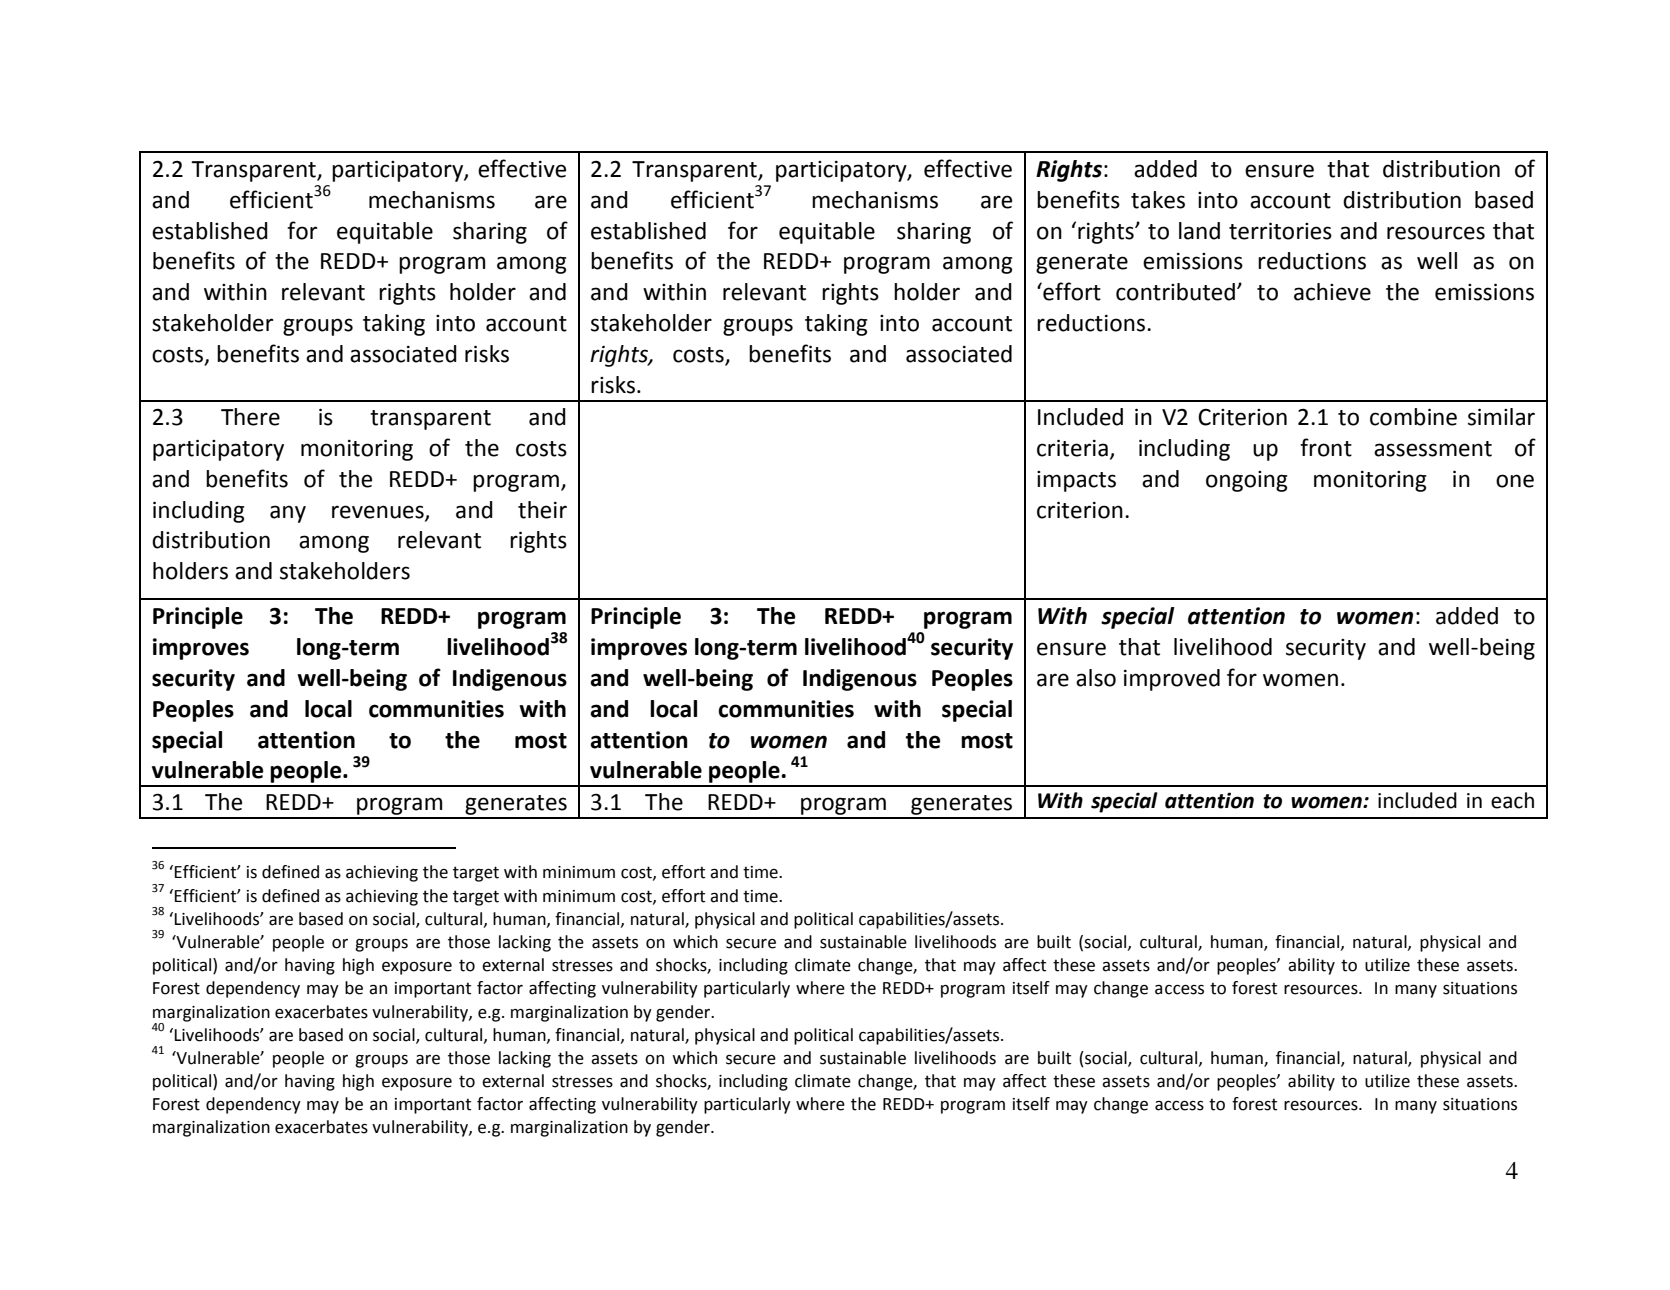  What do you see at coordinates (1512, 800) in the document?
I see `each` at bounding box center [1512, 800].
